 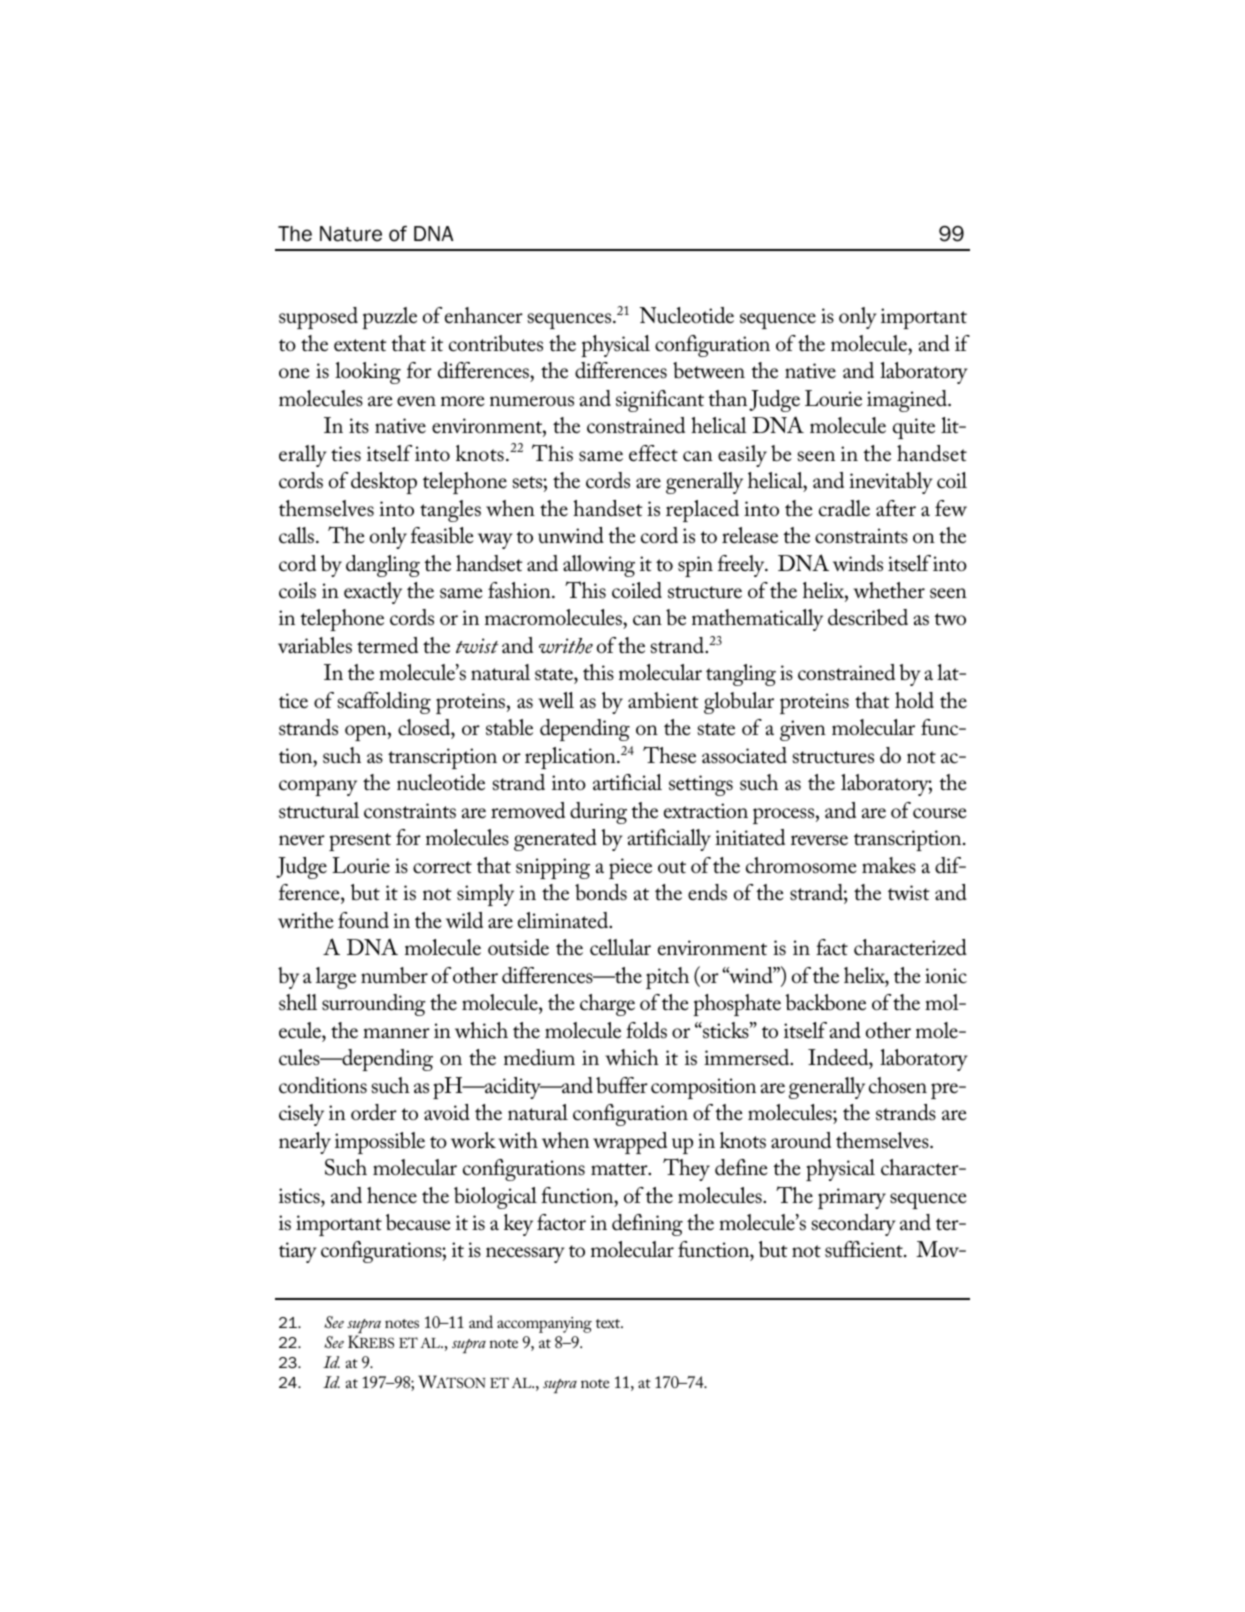 I want to click on allowing, so click(x=599, y=566).
